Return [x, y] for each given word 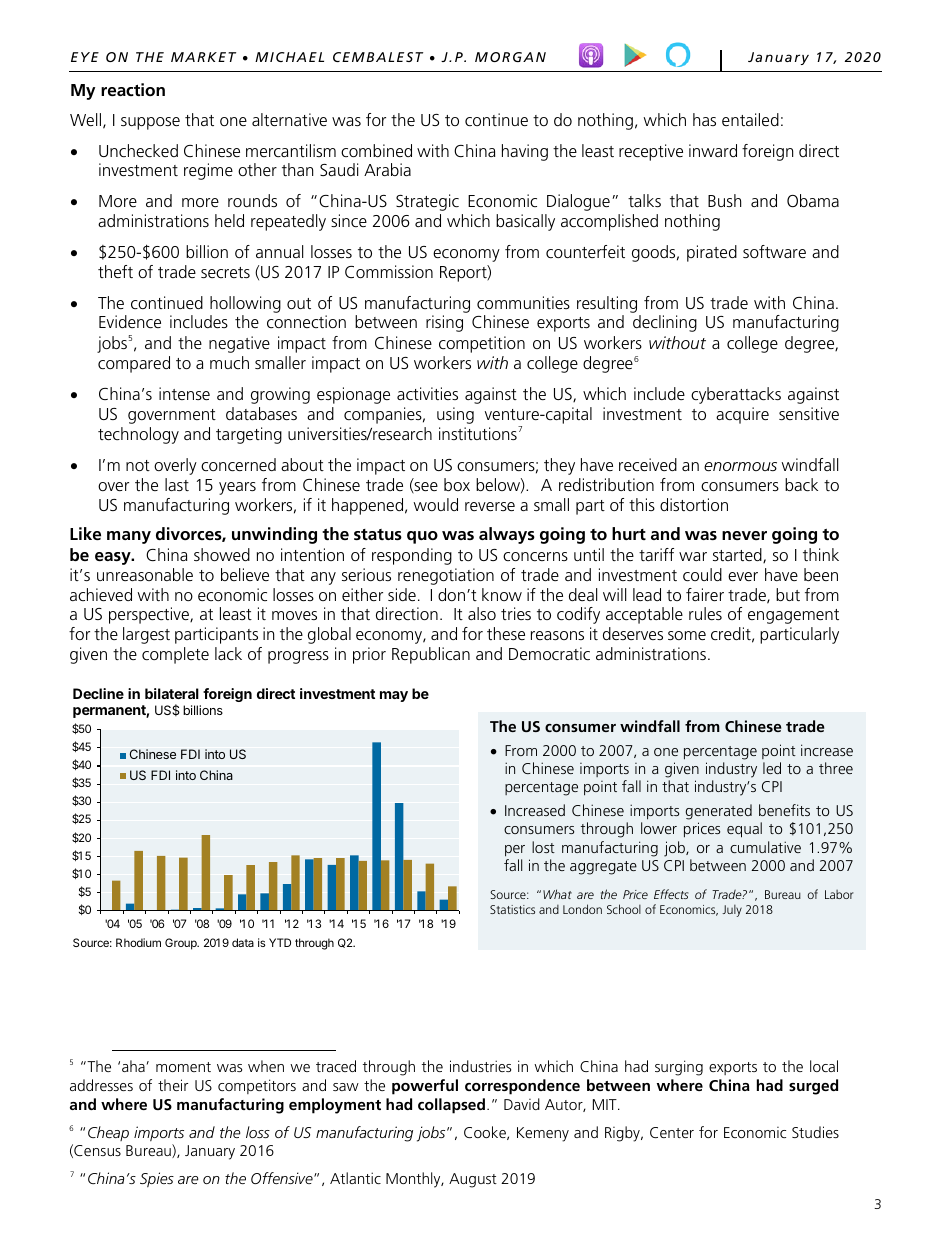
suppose [150, 123]
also [482, 613]
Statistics [512, 909]
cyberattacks [736, 395]
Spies [157, 1179]
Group [182, 944]
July [732, 911]
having [525, 152]
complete [175, 655]
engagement [793, 616]
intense [184, 393]
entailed [750, 119]
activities [427, 393]
